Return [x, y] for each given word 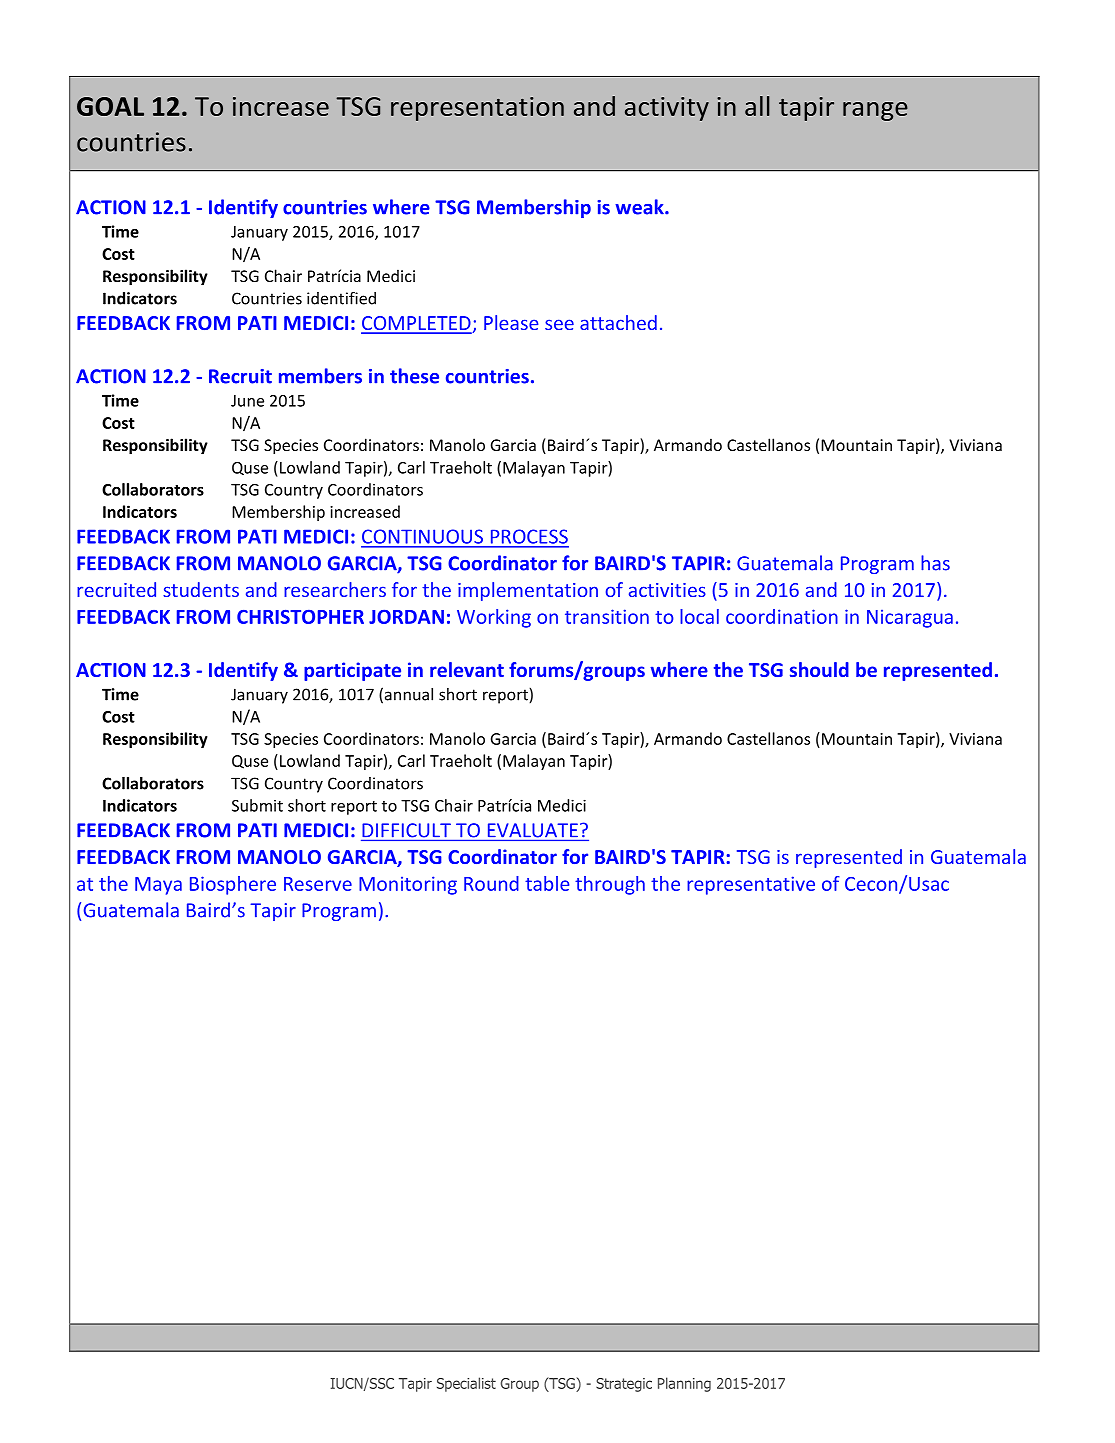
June [247, 401]
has [935, 563]
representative [751, 885]
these [414, 376]
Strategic [624, 1385]
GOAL [110, 106]
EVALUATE [533, 830]
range [875, 111]
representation [477, 109]
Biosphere [233, 885]
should [819, 669]
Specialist [466, 1384]
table [547, 883]
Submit [257, 805]
